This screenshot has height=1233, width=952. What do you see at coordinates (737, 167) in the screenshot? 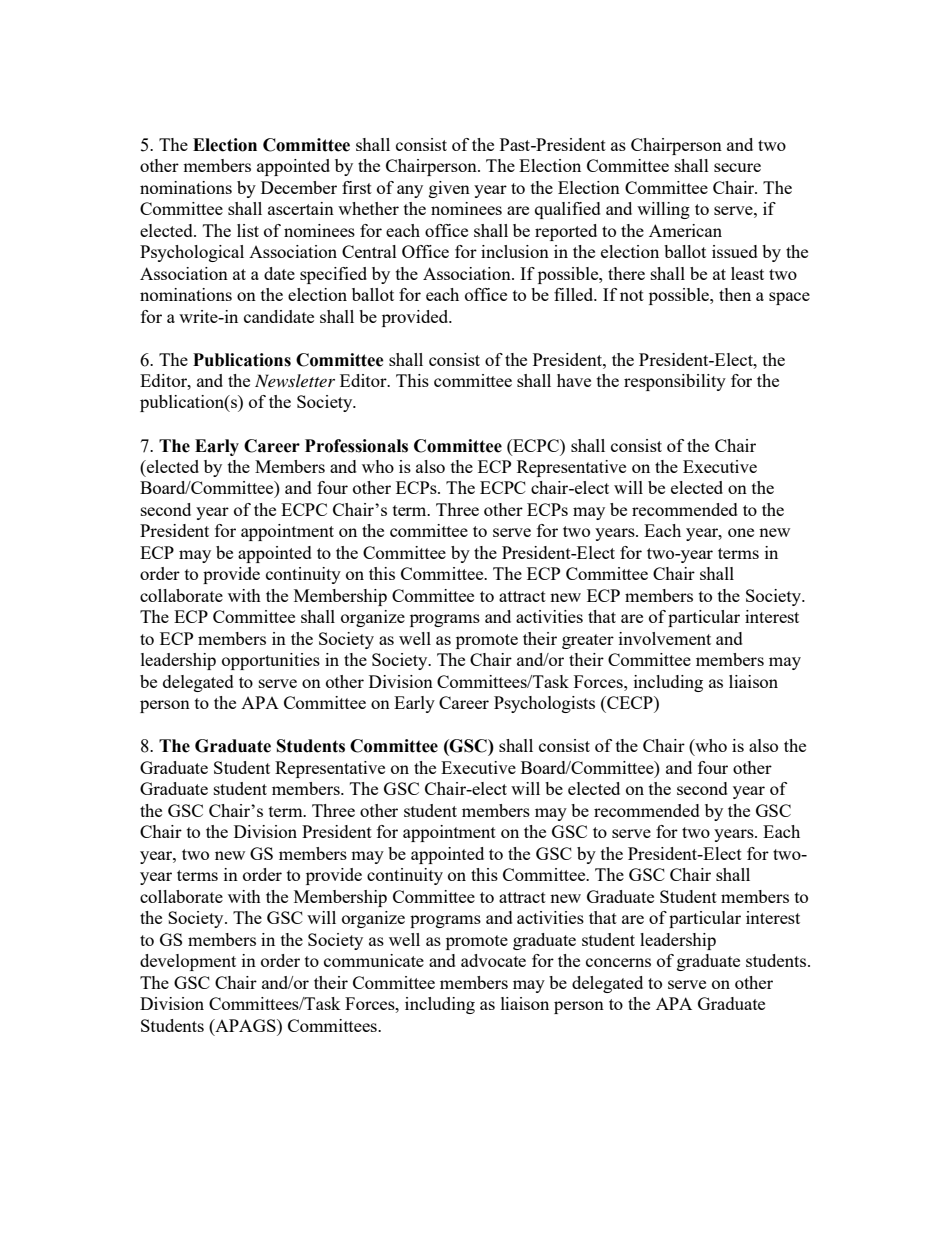
I see `secure` at bounding box center [737, 167].
